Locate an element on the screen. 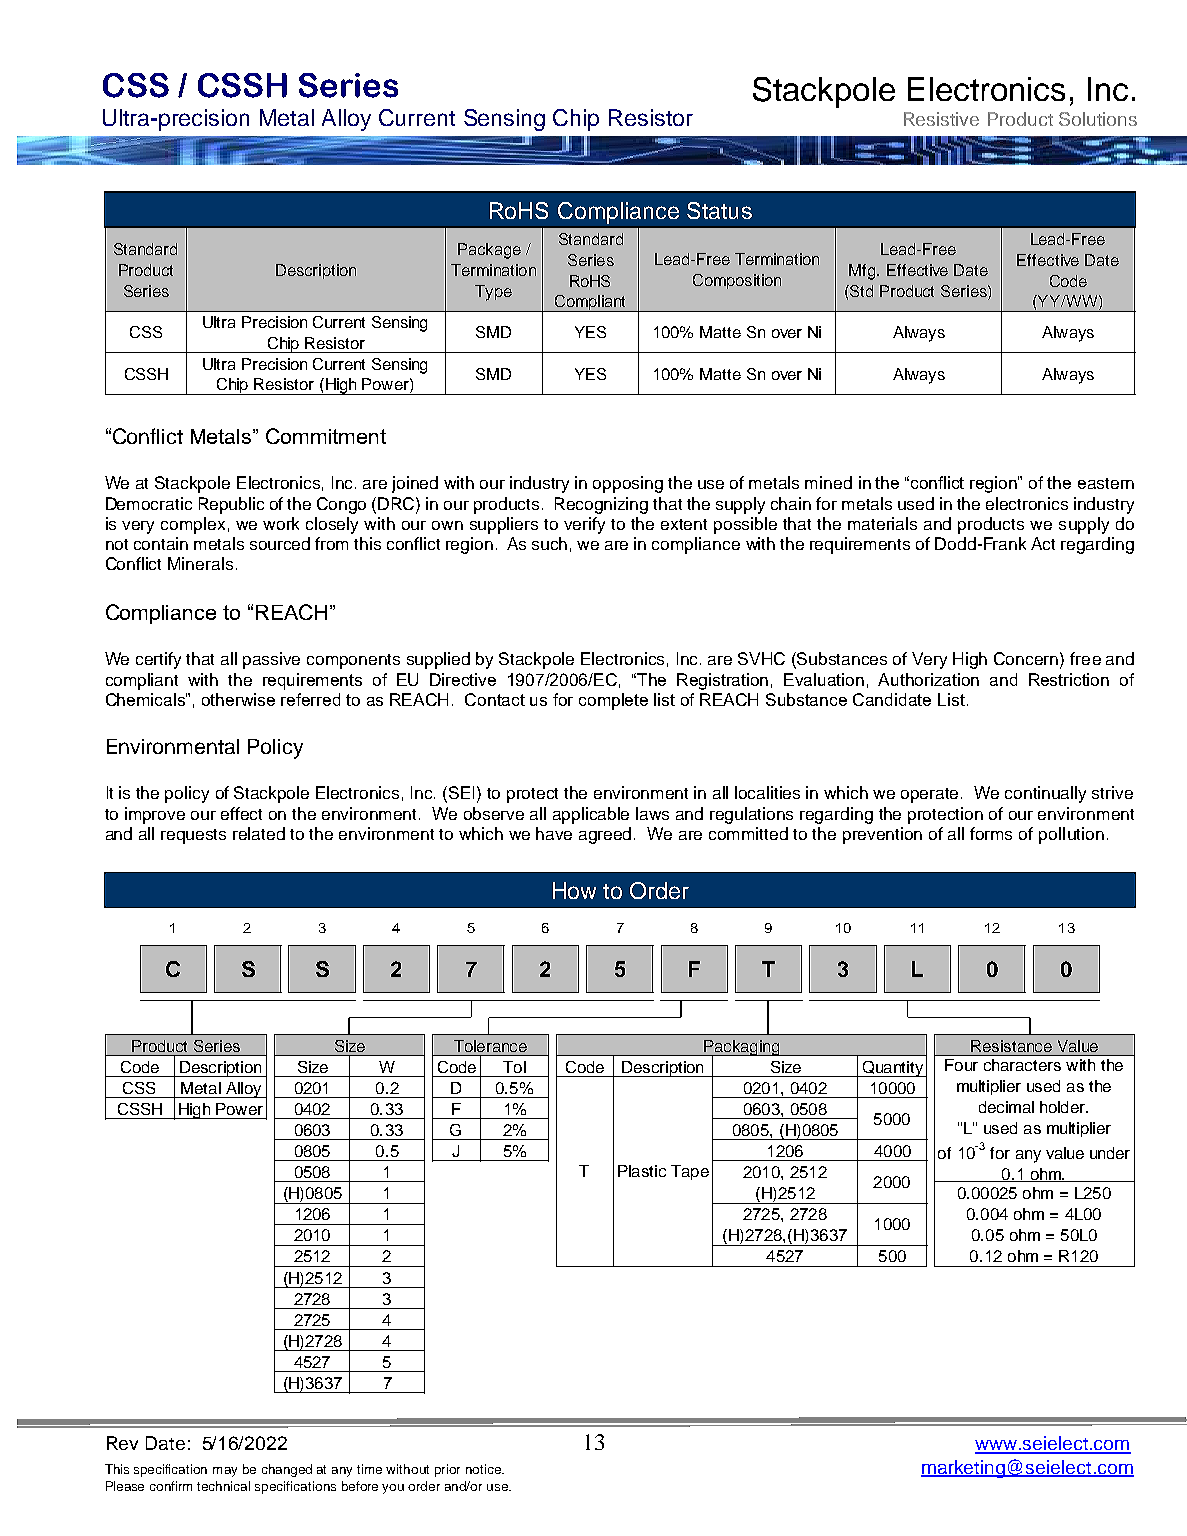 The image size is (1187, 1536). Status is located at coordinates (719, 210).
